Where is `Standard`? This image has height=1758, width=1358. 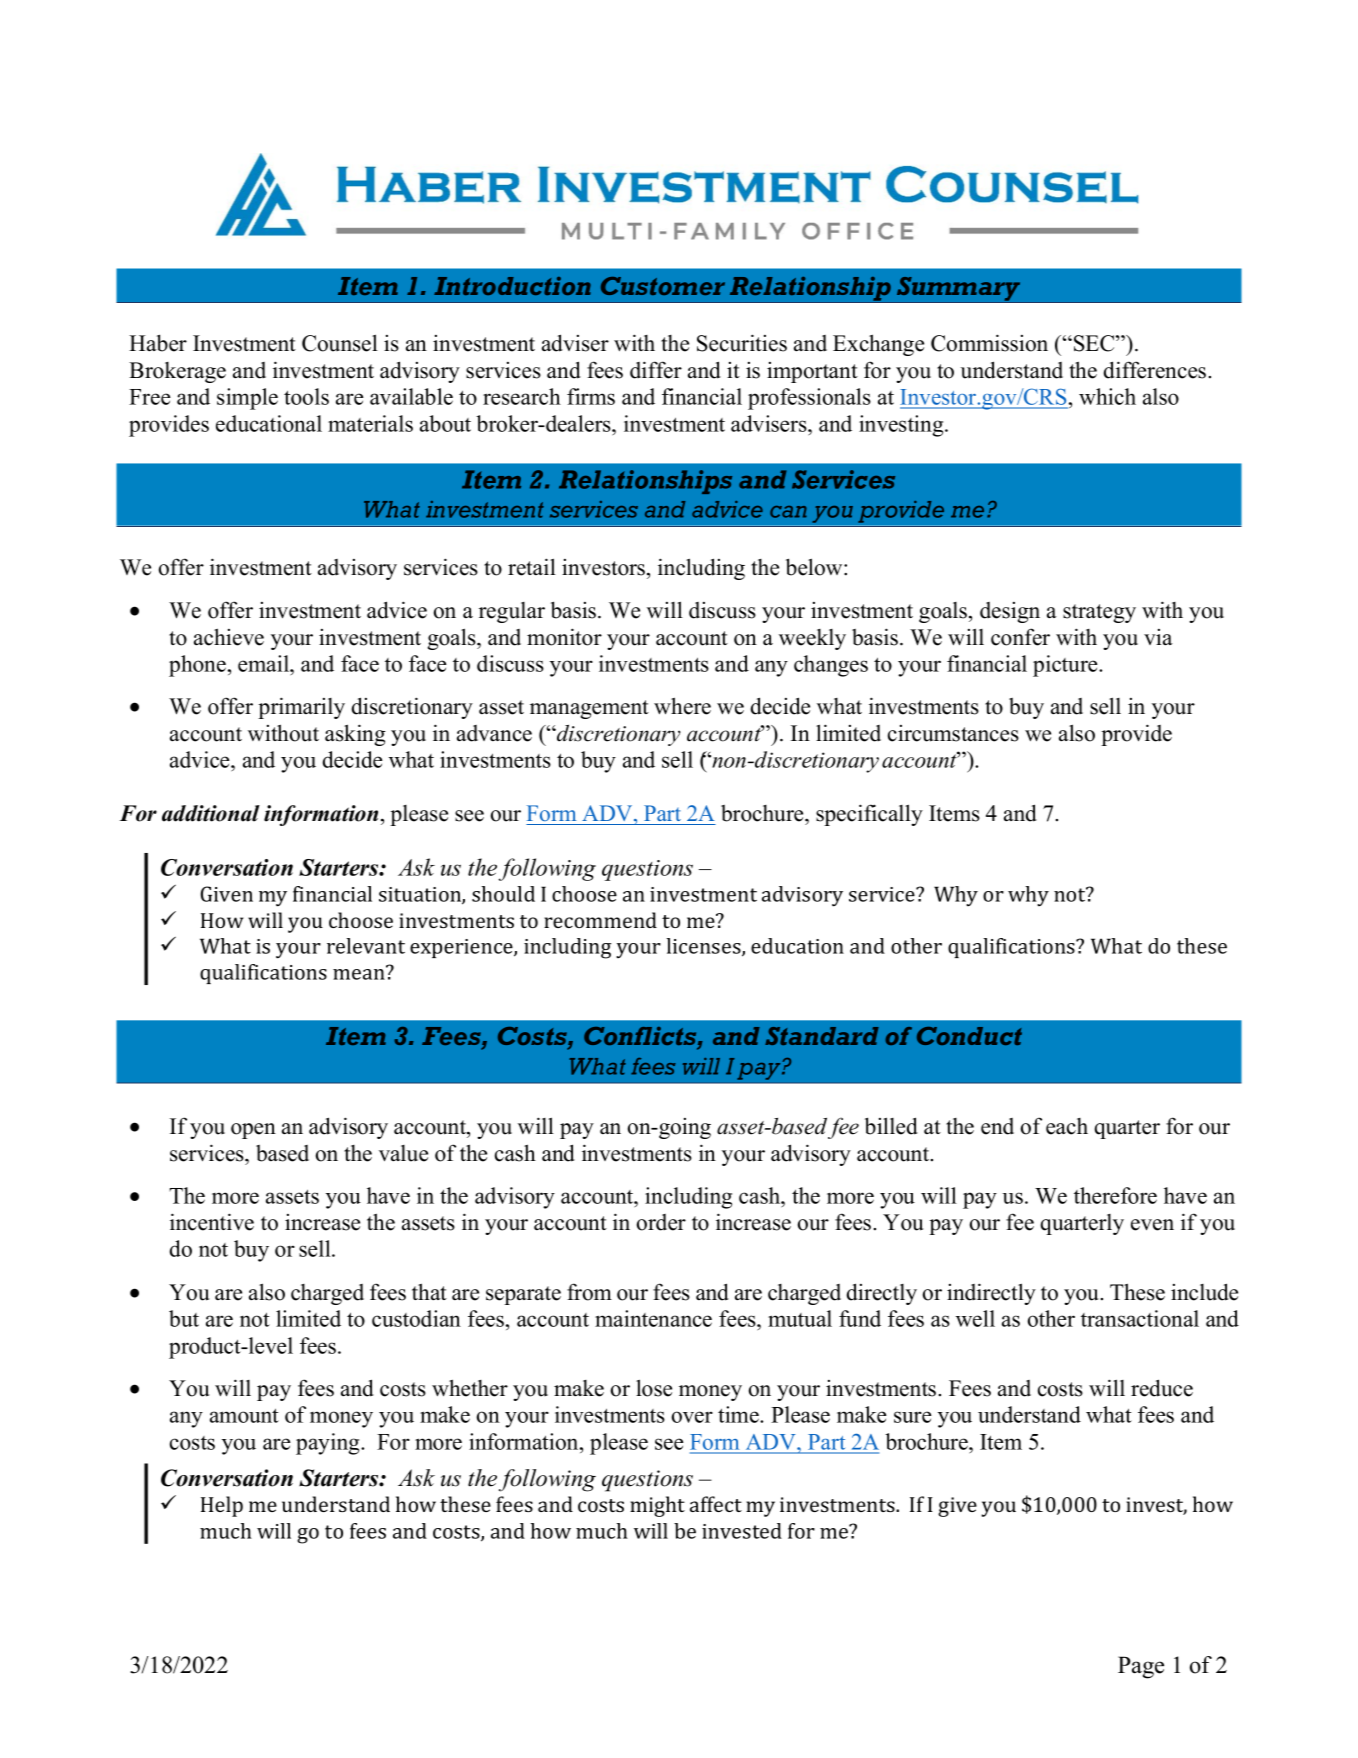
Standard is located at coordinates (822, 1036).
